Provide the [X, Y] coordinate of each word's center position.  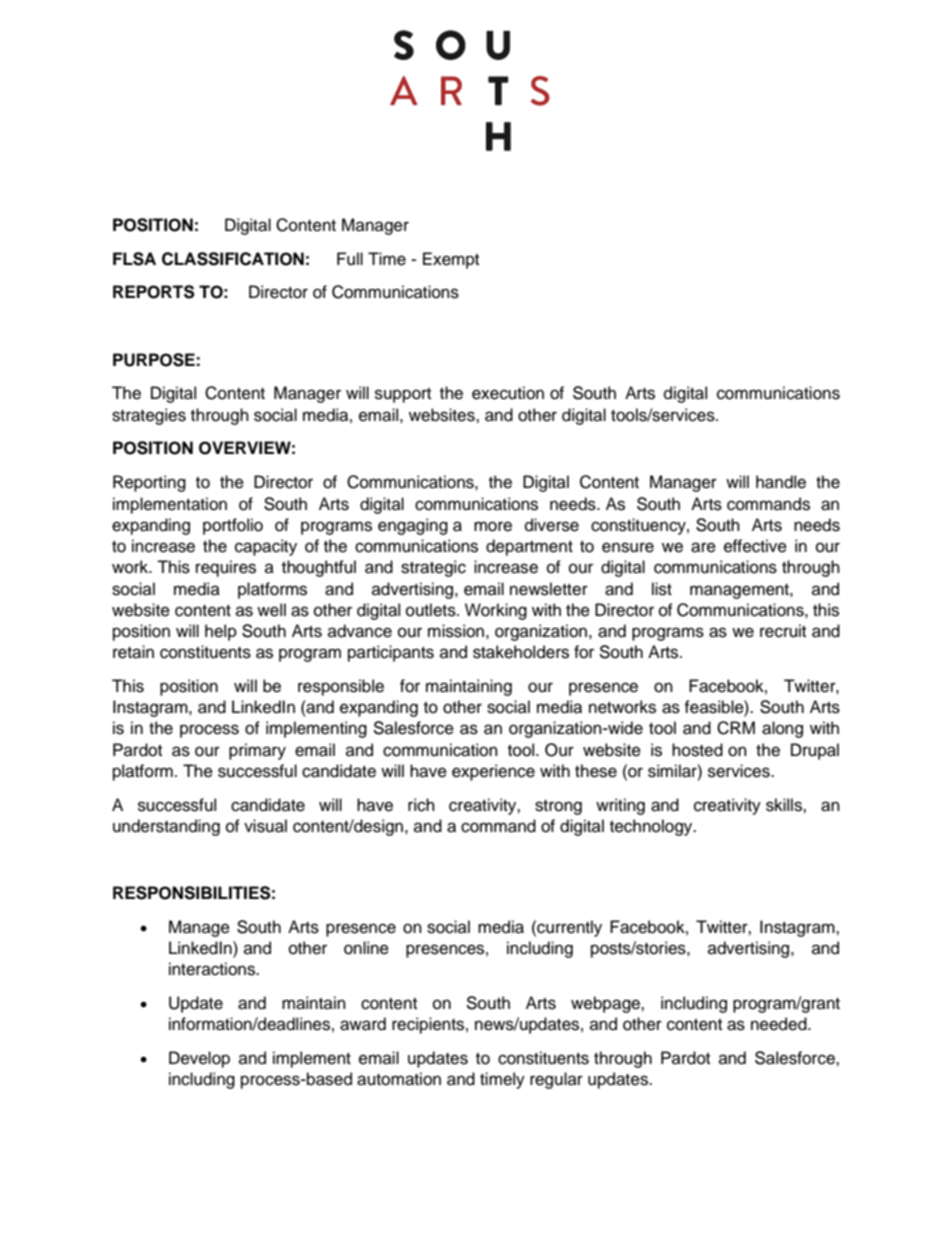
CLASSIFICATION [233, 259]
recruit [783, 631]
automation [399, 1079]
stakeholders [521, 652]
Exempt [451, 260]
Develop [199, 1059]
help [221, 632]
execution [508, 393]
